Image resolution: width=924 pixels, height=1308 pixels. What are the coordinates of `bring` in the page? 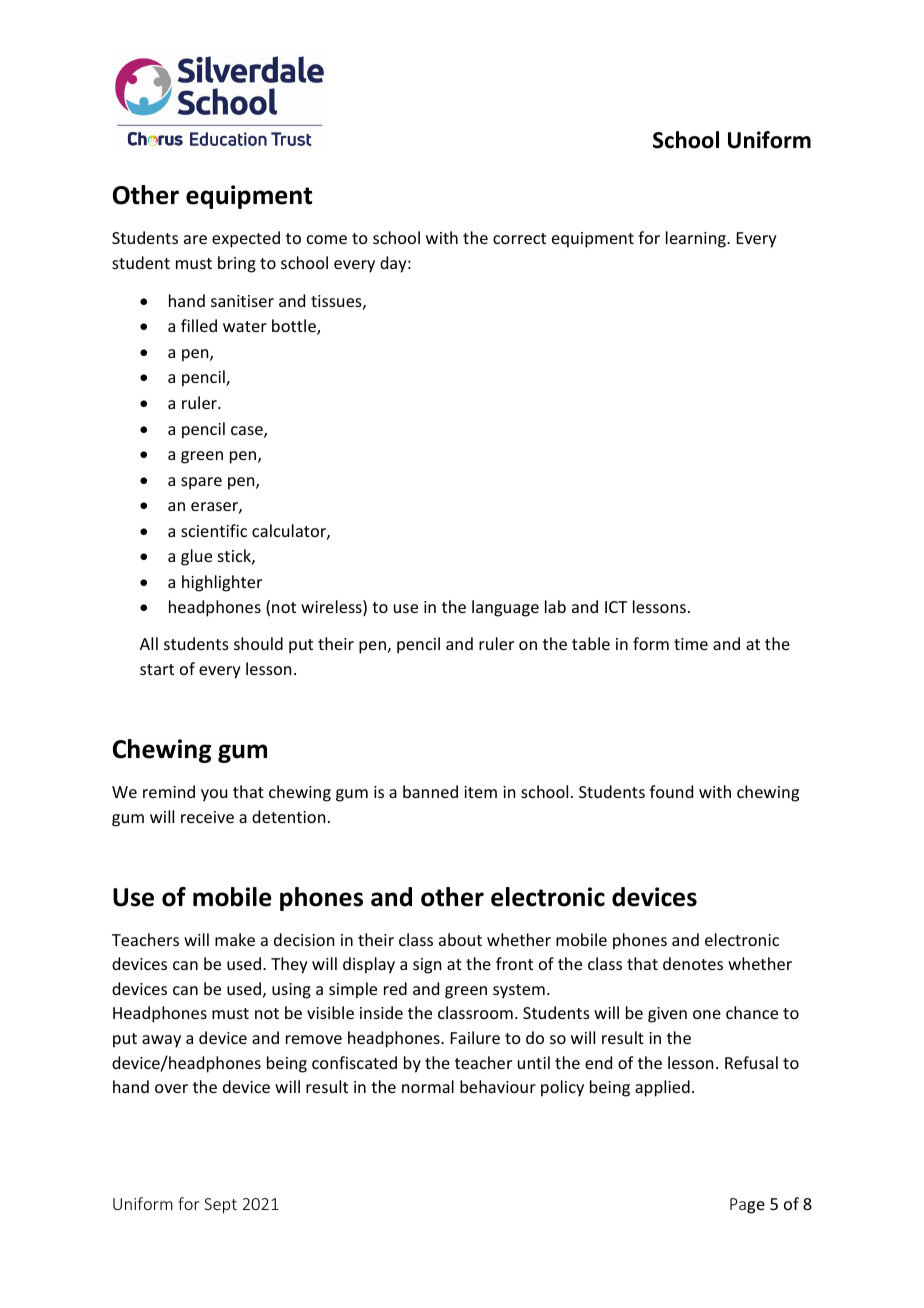 It's located at (237, 264).
